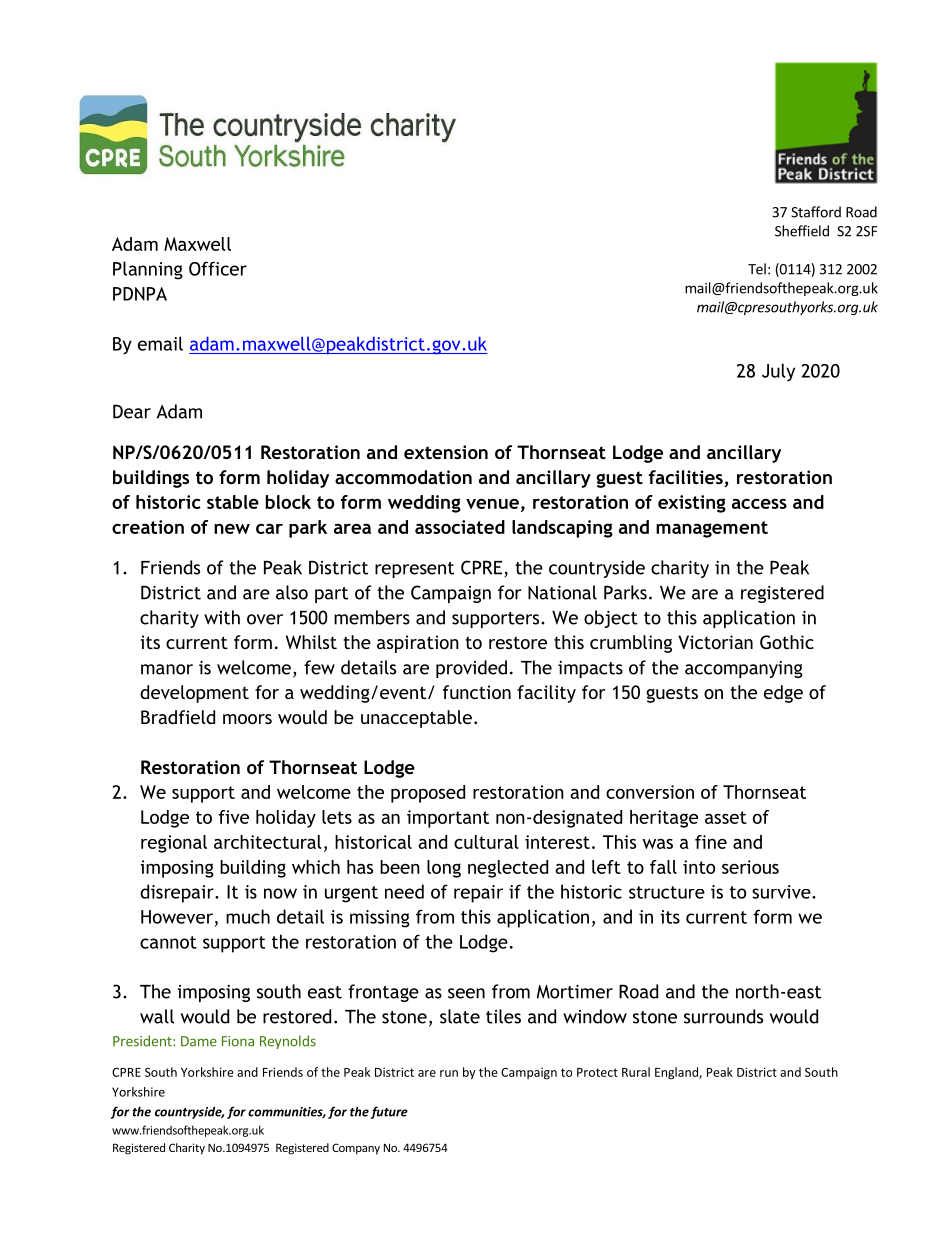  Describe the element at coordinates (234, 817) in the document. I see `five` at that location.
